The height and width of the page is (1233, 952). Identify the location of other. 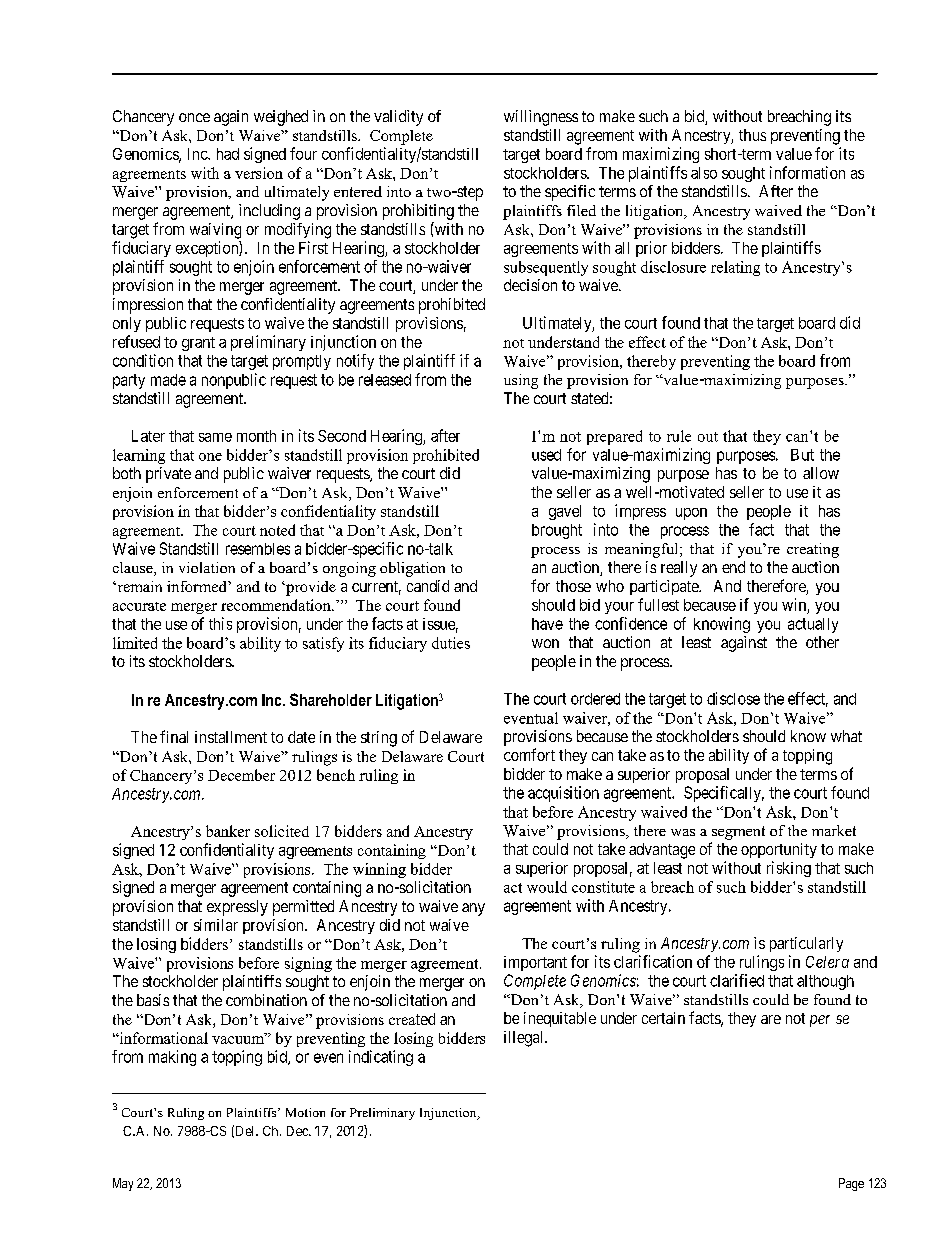
(822, 642).
